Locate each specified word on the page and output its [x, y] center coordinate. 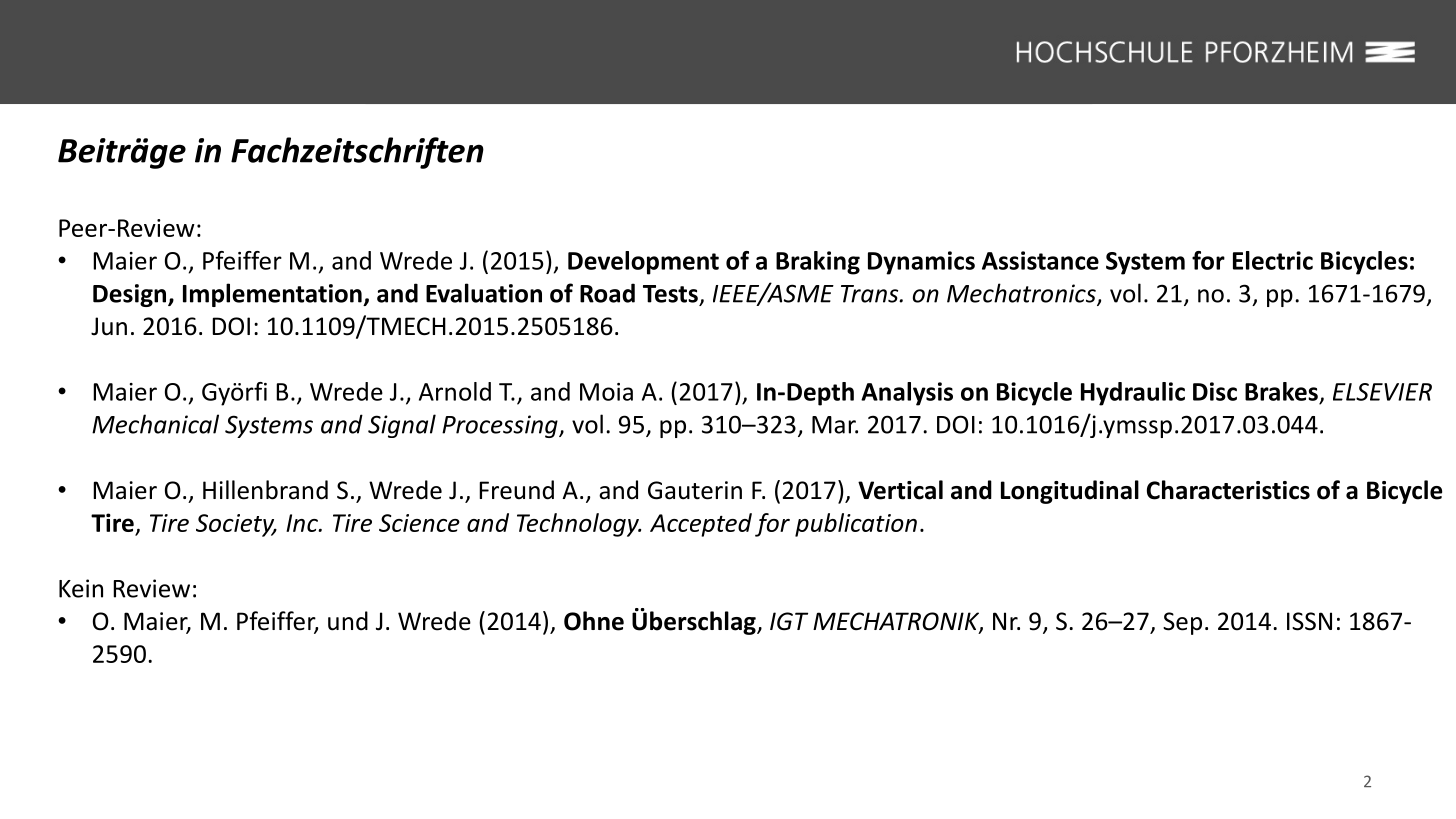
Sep [1182, 623]
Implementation [273, 295]
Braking [818, 263]
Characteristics [1228, 490]
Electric [1273, 260]
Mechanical [155, 424]
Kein [81, 588]
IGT [789, 621]
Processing [501, 426]
